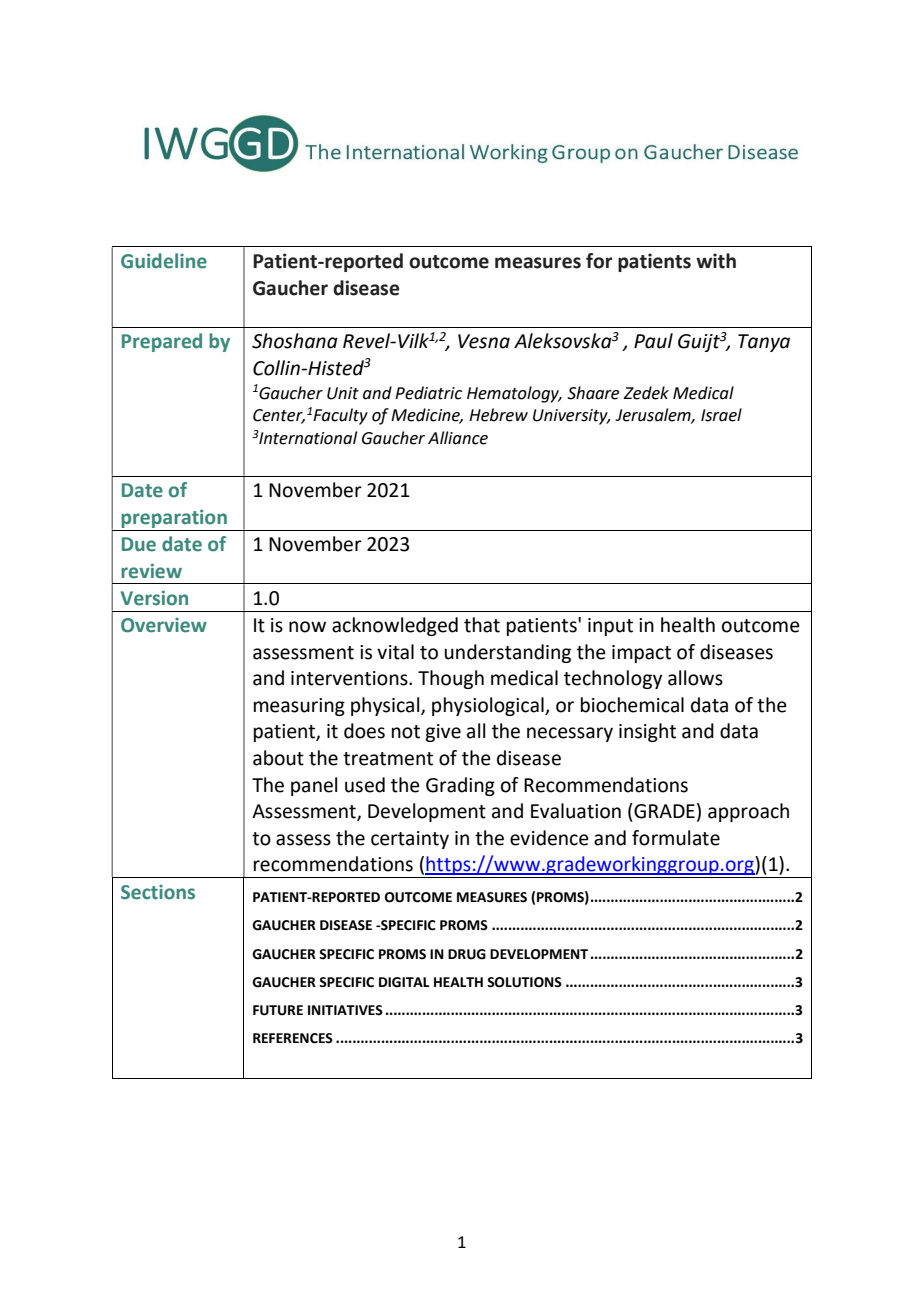 The width and height of the screenshot is (924, 1308). Describe the element at coordinates (164, 261) in the screenshot. I see `Guideline` at that location.
